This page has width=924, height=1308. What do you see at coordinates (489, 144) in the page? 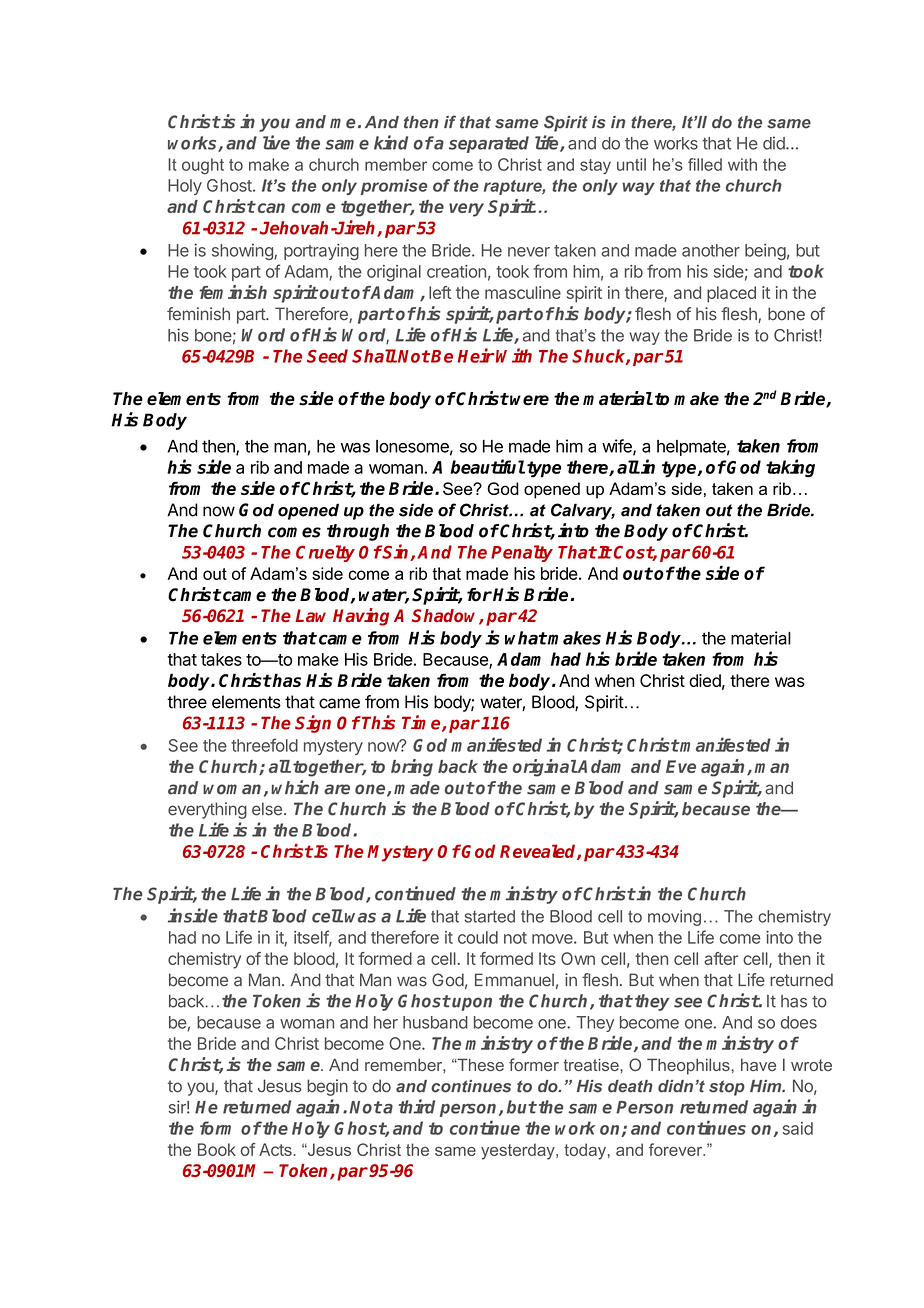
I see `separated` at bounding box center [489, 144].
